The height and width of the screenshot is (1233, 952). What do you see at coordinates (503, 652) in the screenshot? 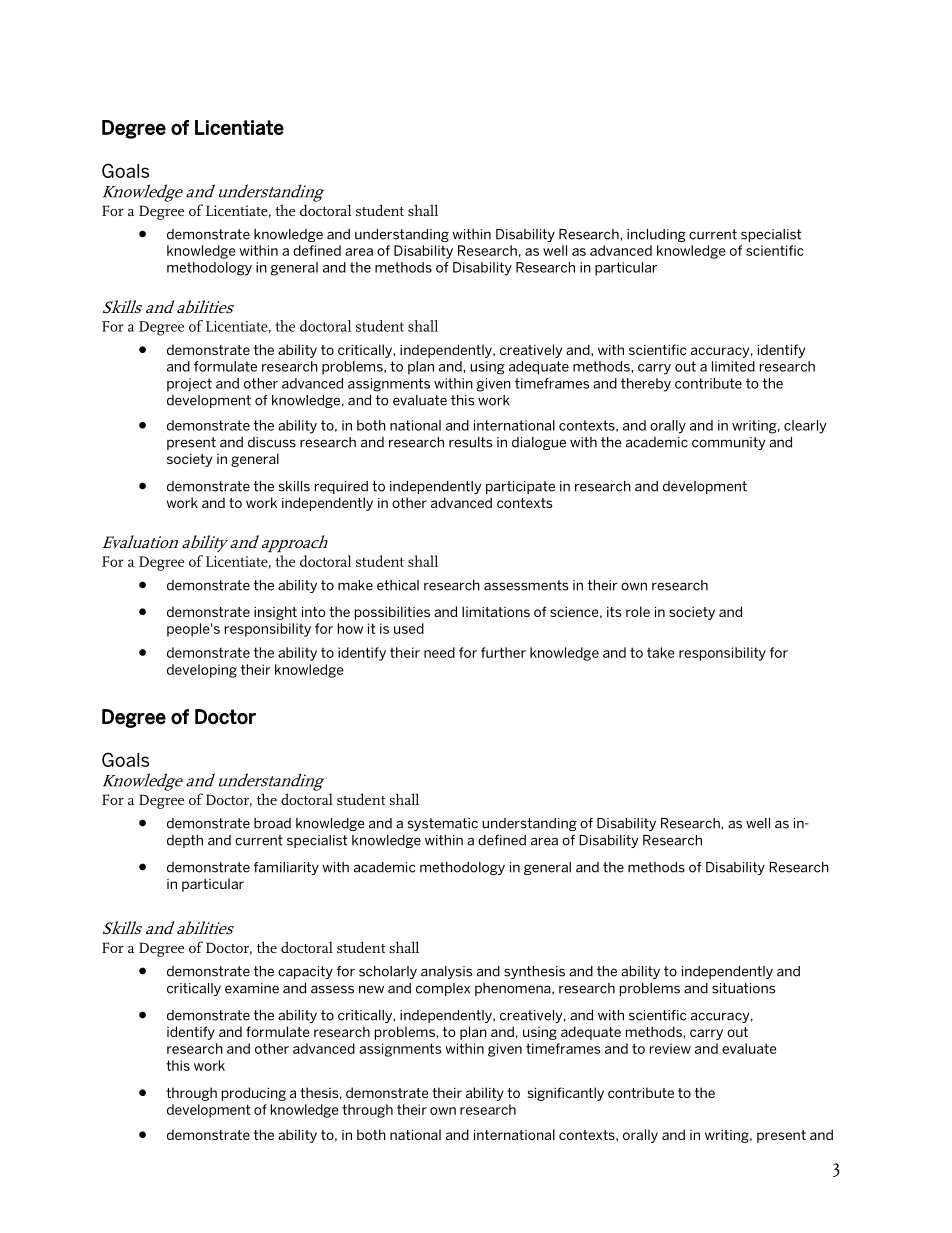
I see `further` at bounding box center [503, 652].
